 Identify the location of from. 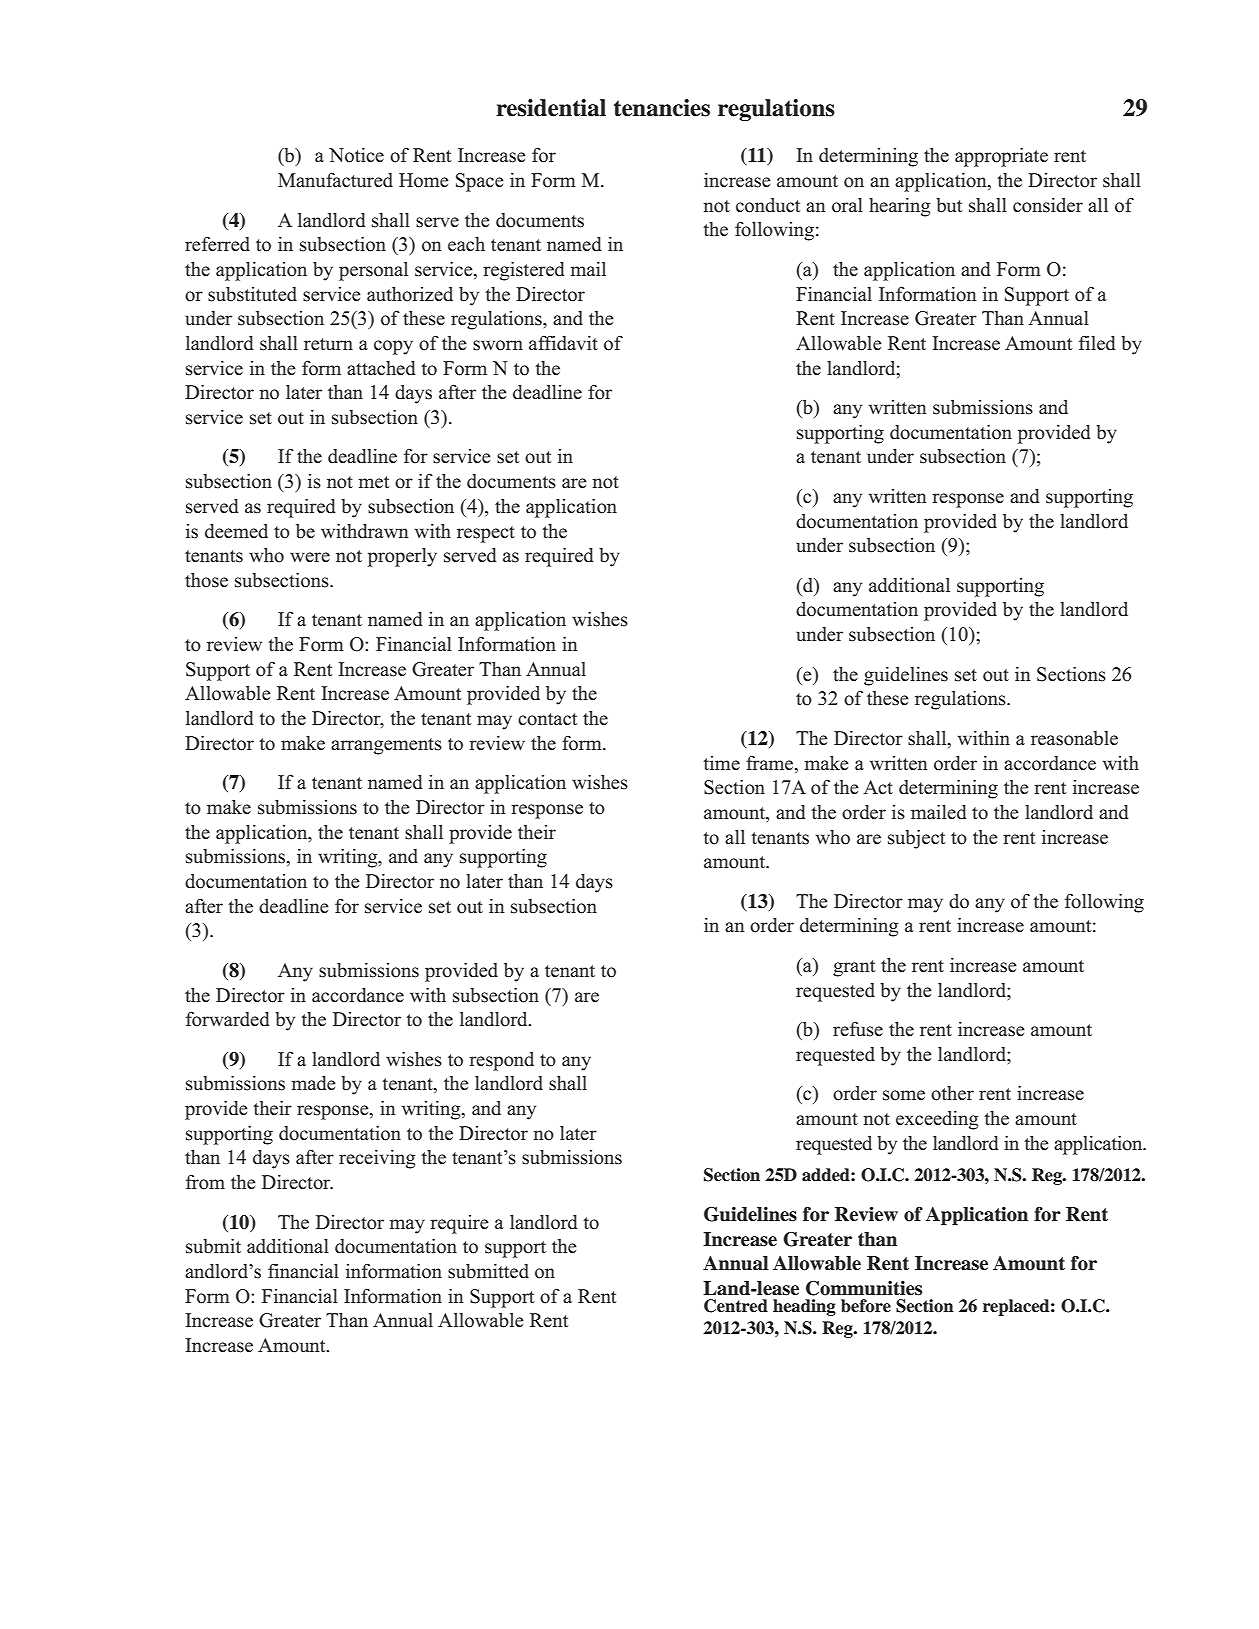
(205, 1182).
